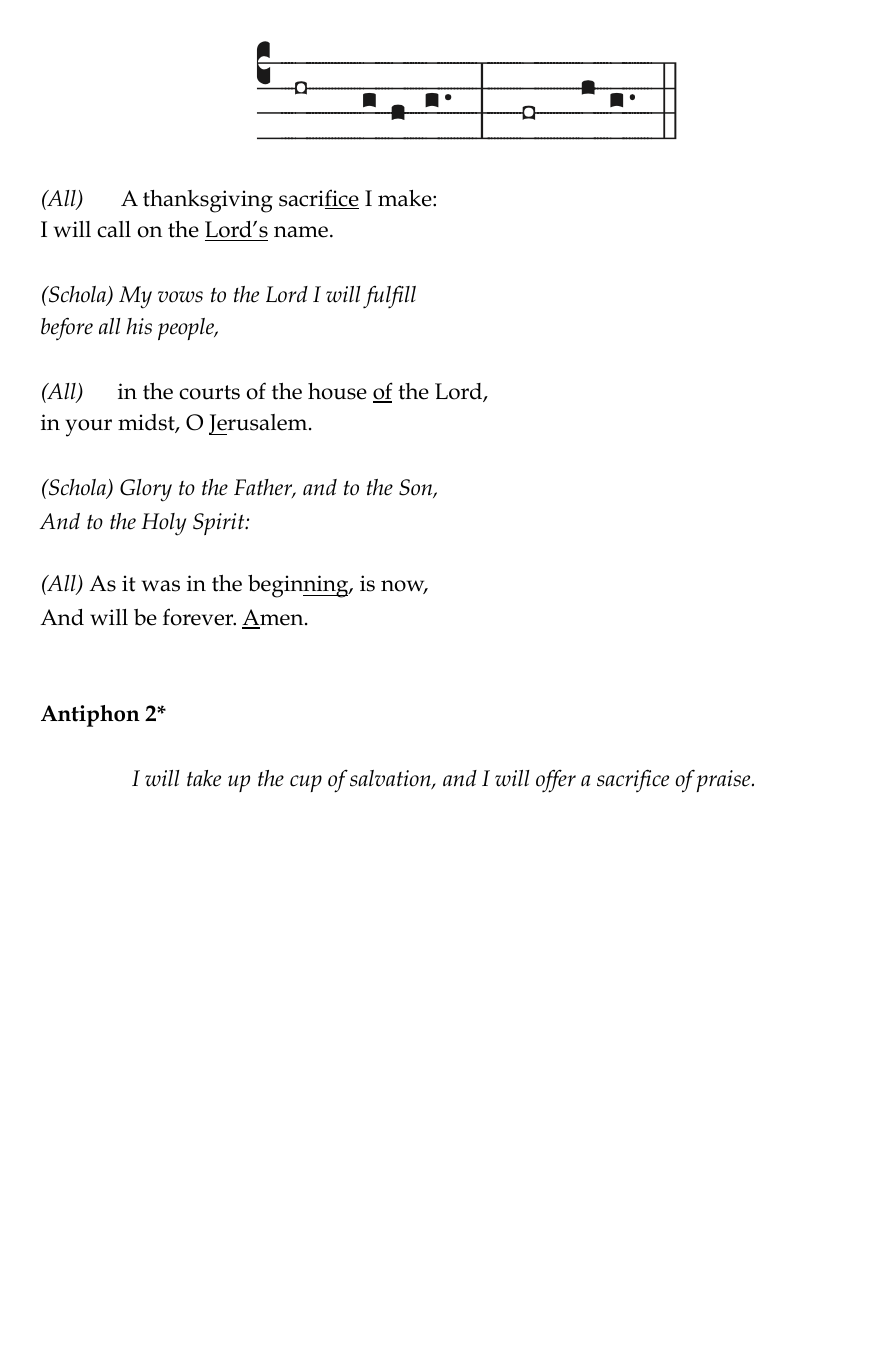 The image size is (887, 1372). What do you see at coordinates (391, 780) in the image?
I see `salvation` at bounding box center [391, 780].
